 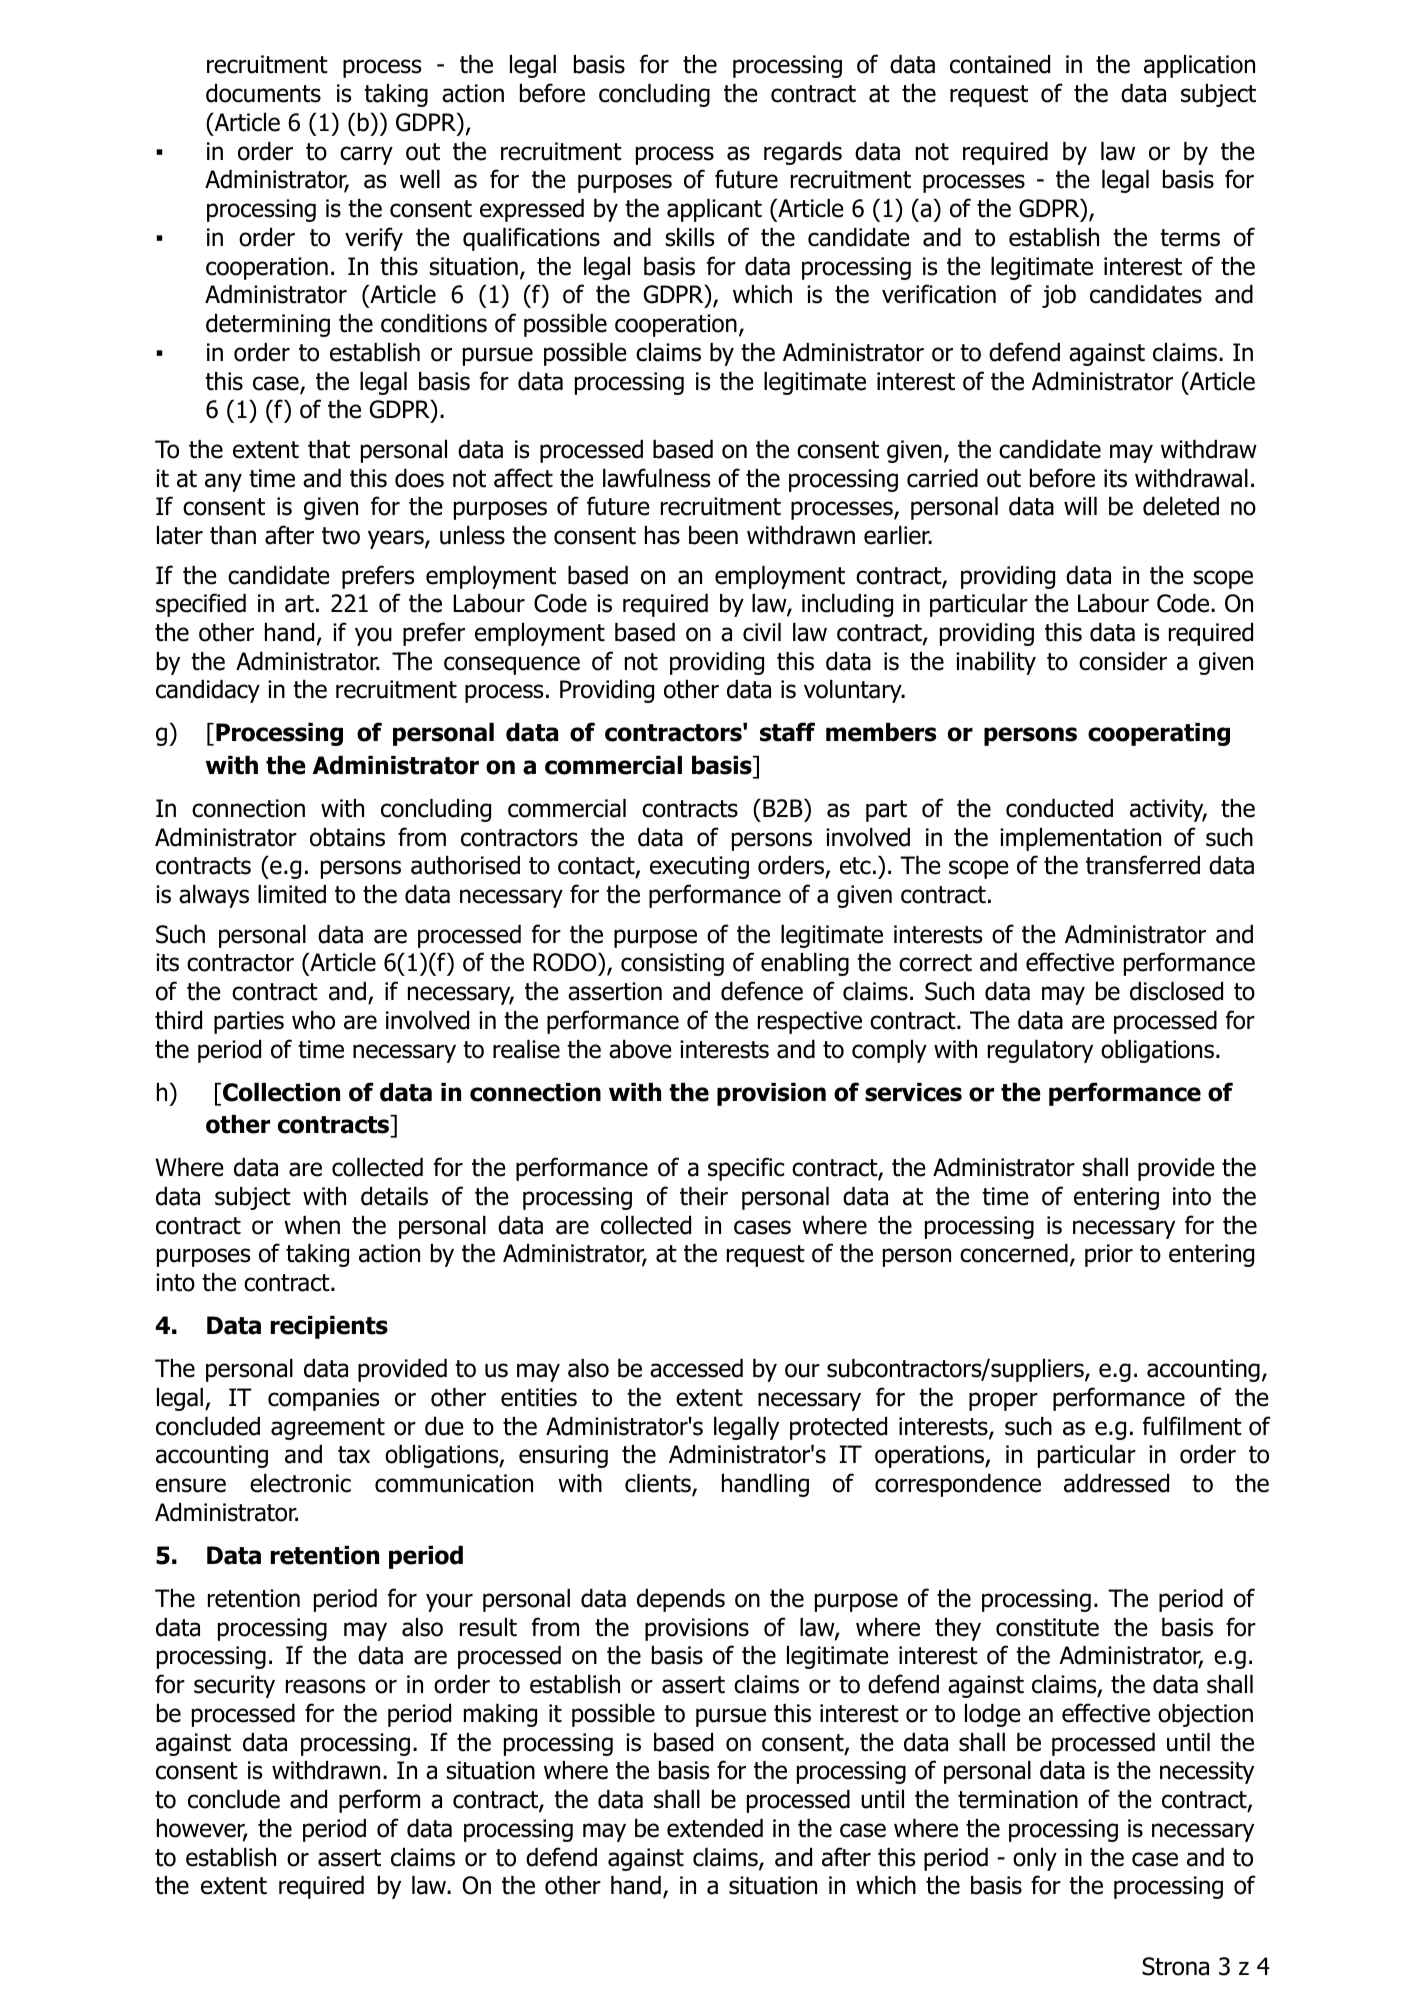 What do you see at coordinates (263, 93) in the screenshot?
I see `documents` at bounding box center [263, 93].
